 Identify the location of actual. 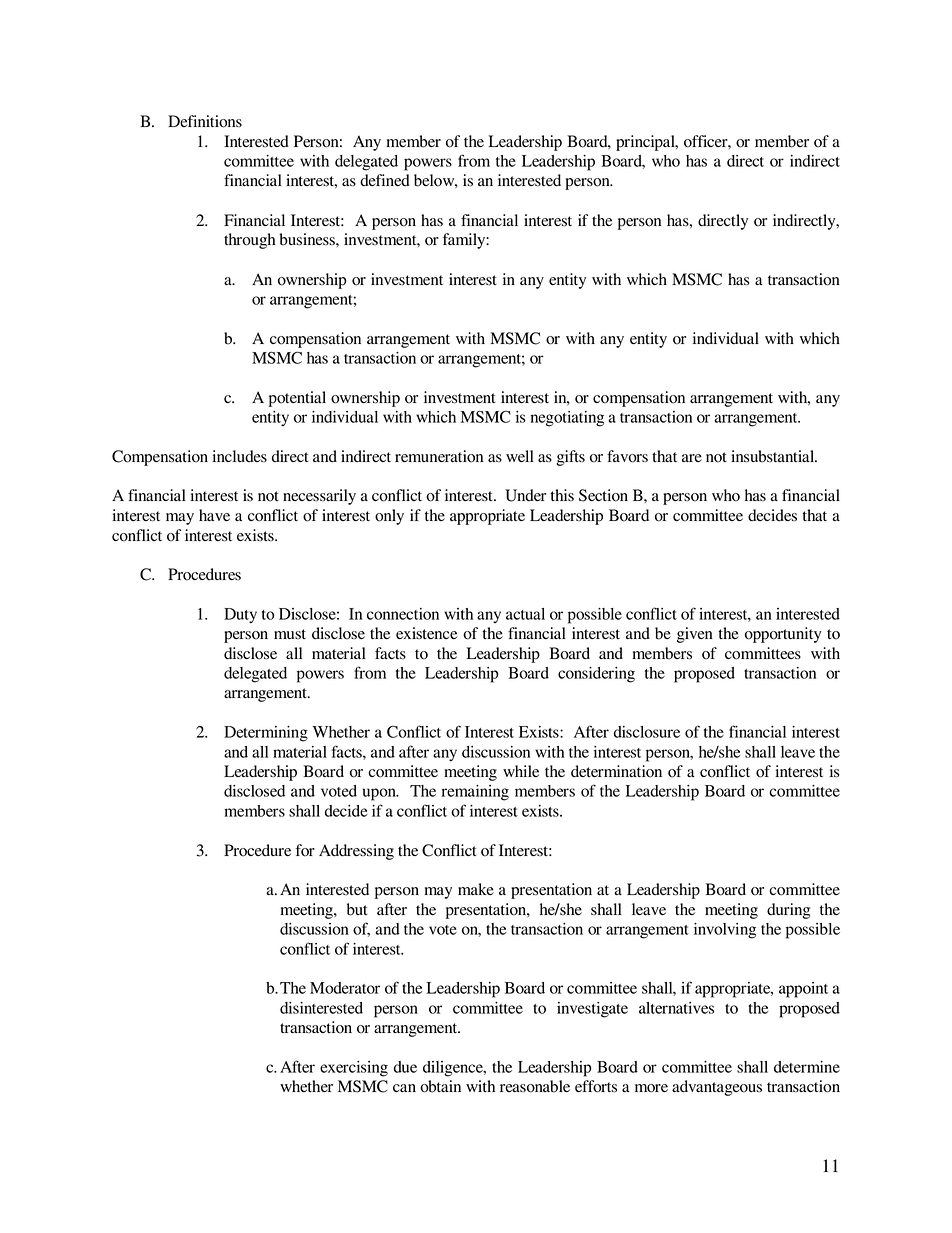
(525, 614).
